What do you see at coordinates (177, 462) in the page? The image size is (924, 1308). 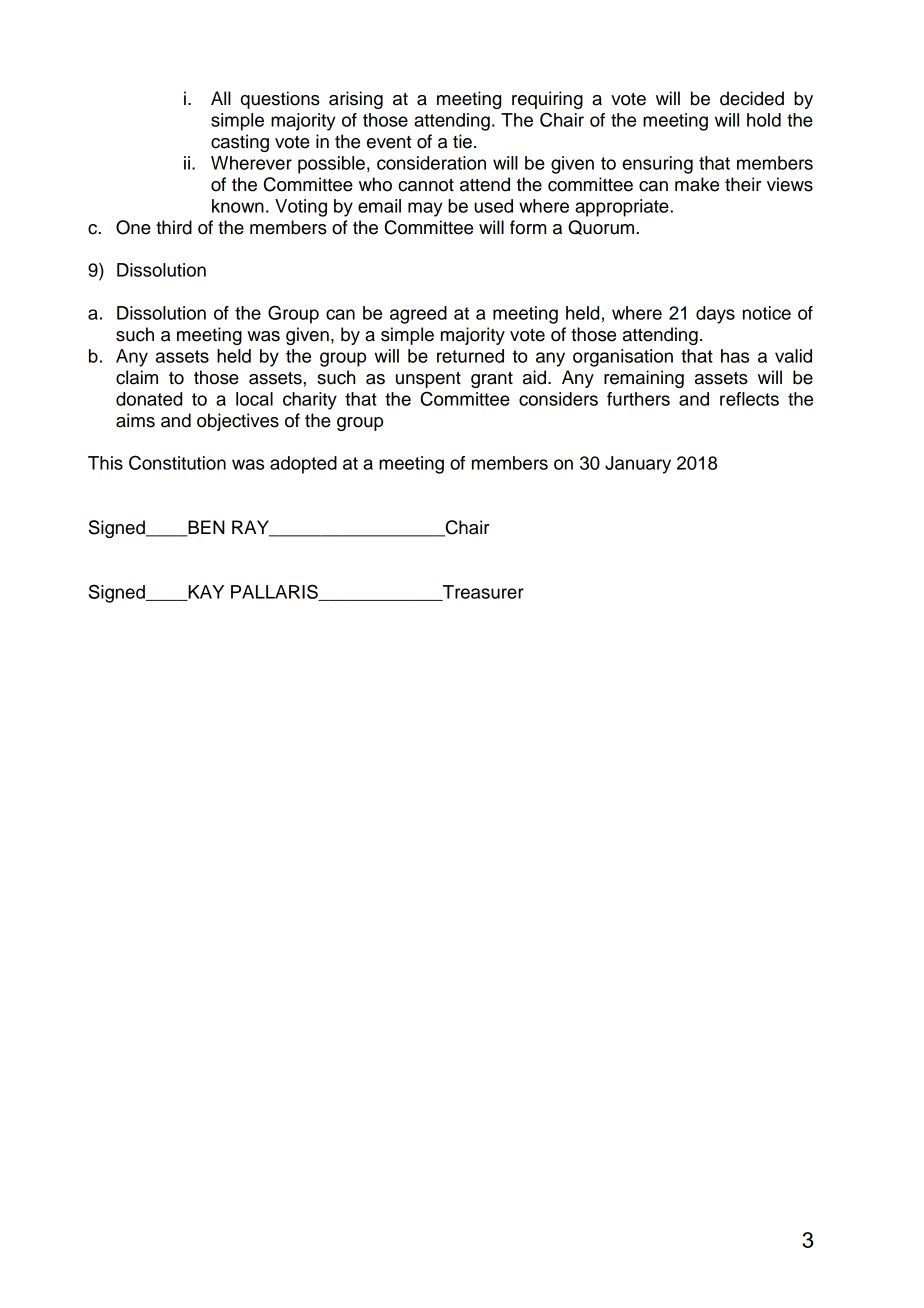 I see `Constitution` at bounding box center [177, 462].
